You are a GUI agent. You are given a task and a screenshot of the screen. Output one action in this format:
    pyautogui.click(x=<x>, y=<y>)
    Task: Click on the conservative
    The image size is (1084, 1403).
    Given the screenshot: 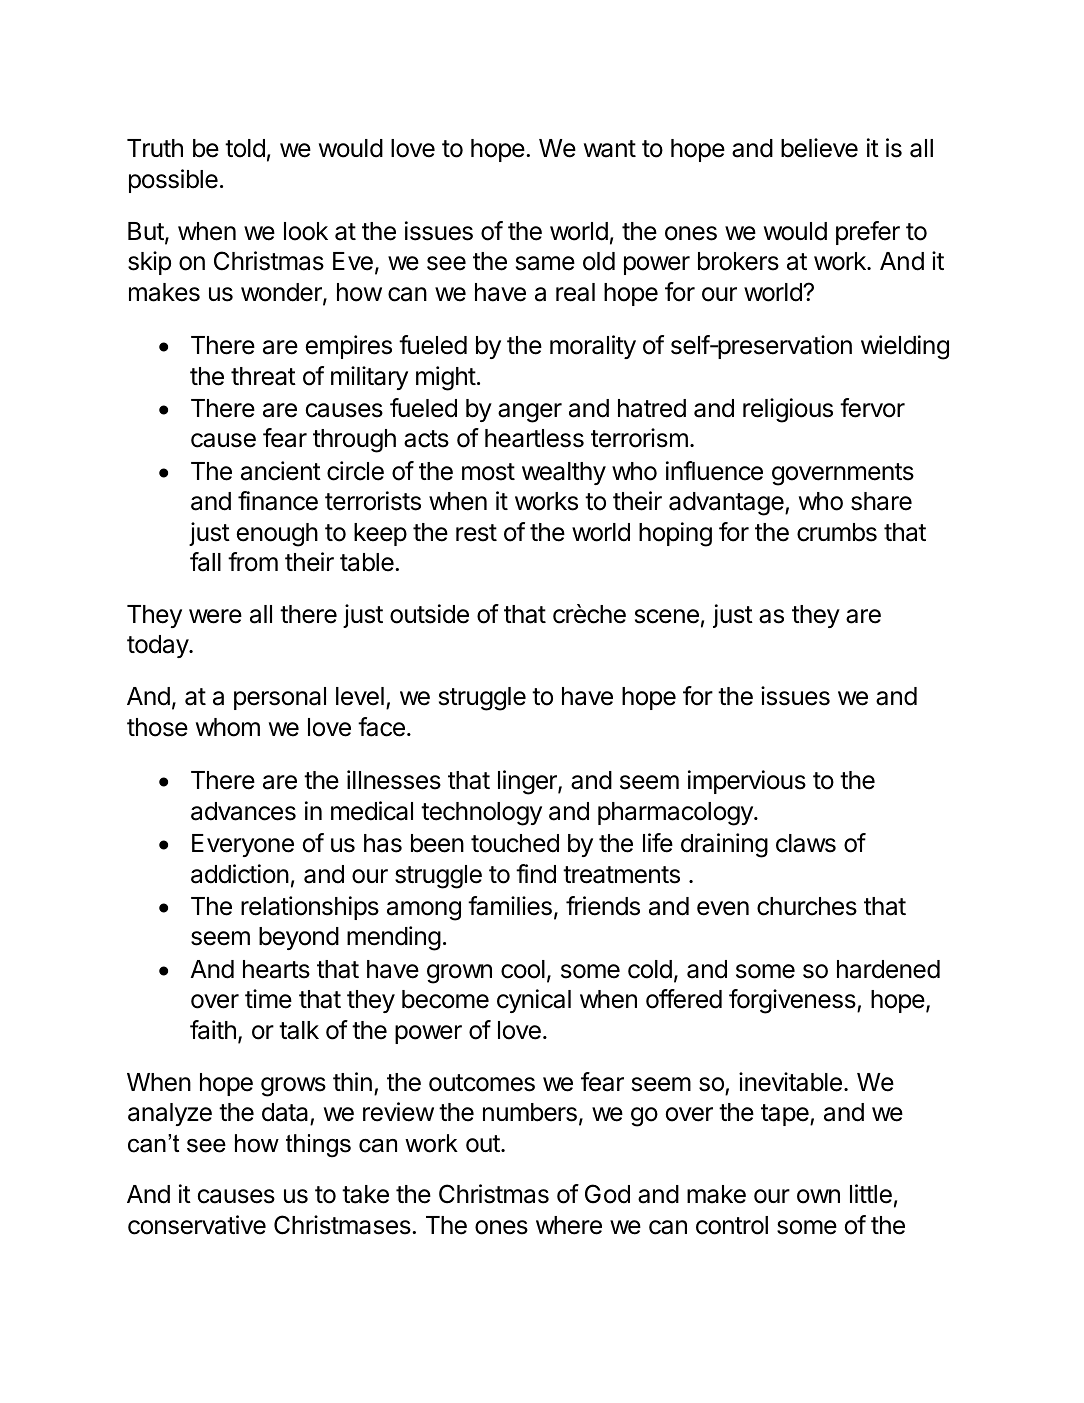 What is the action you would take?
    pyautogui.click(x=197, y=1225)
